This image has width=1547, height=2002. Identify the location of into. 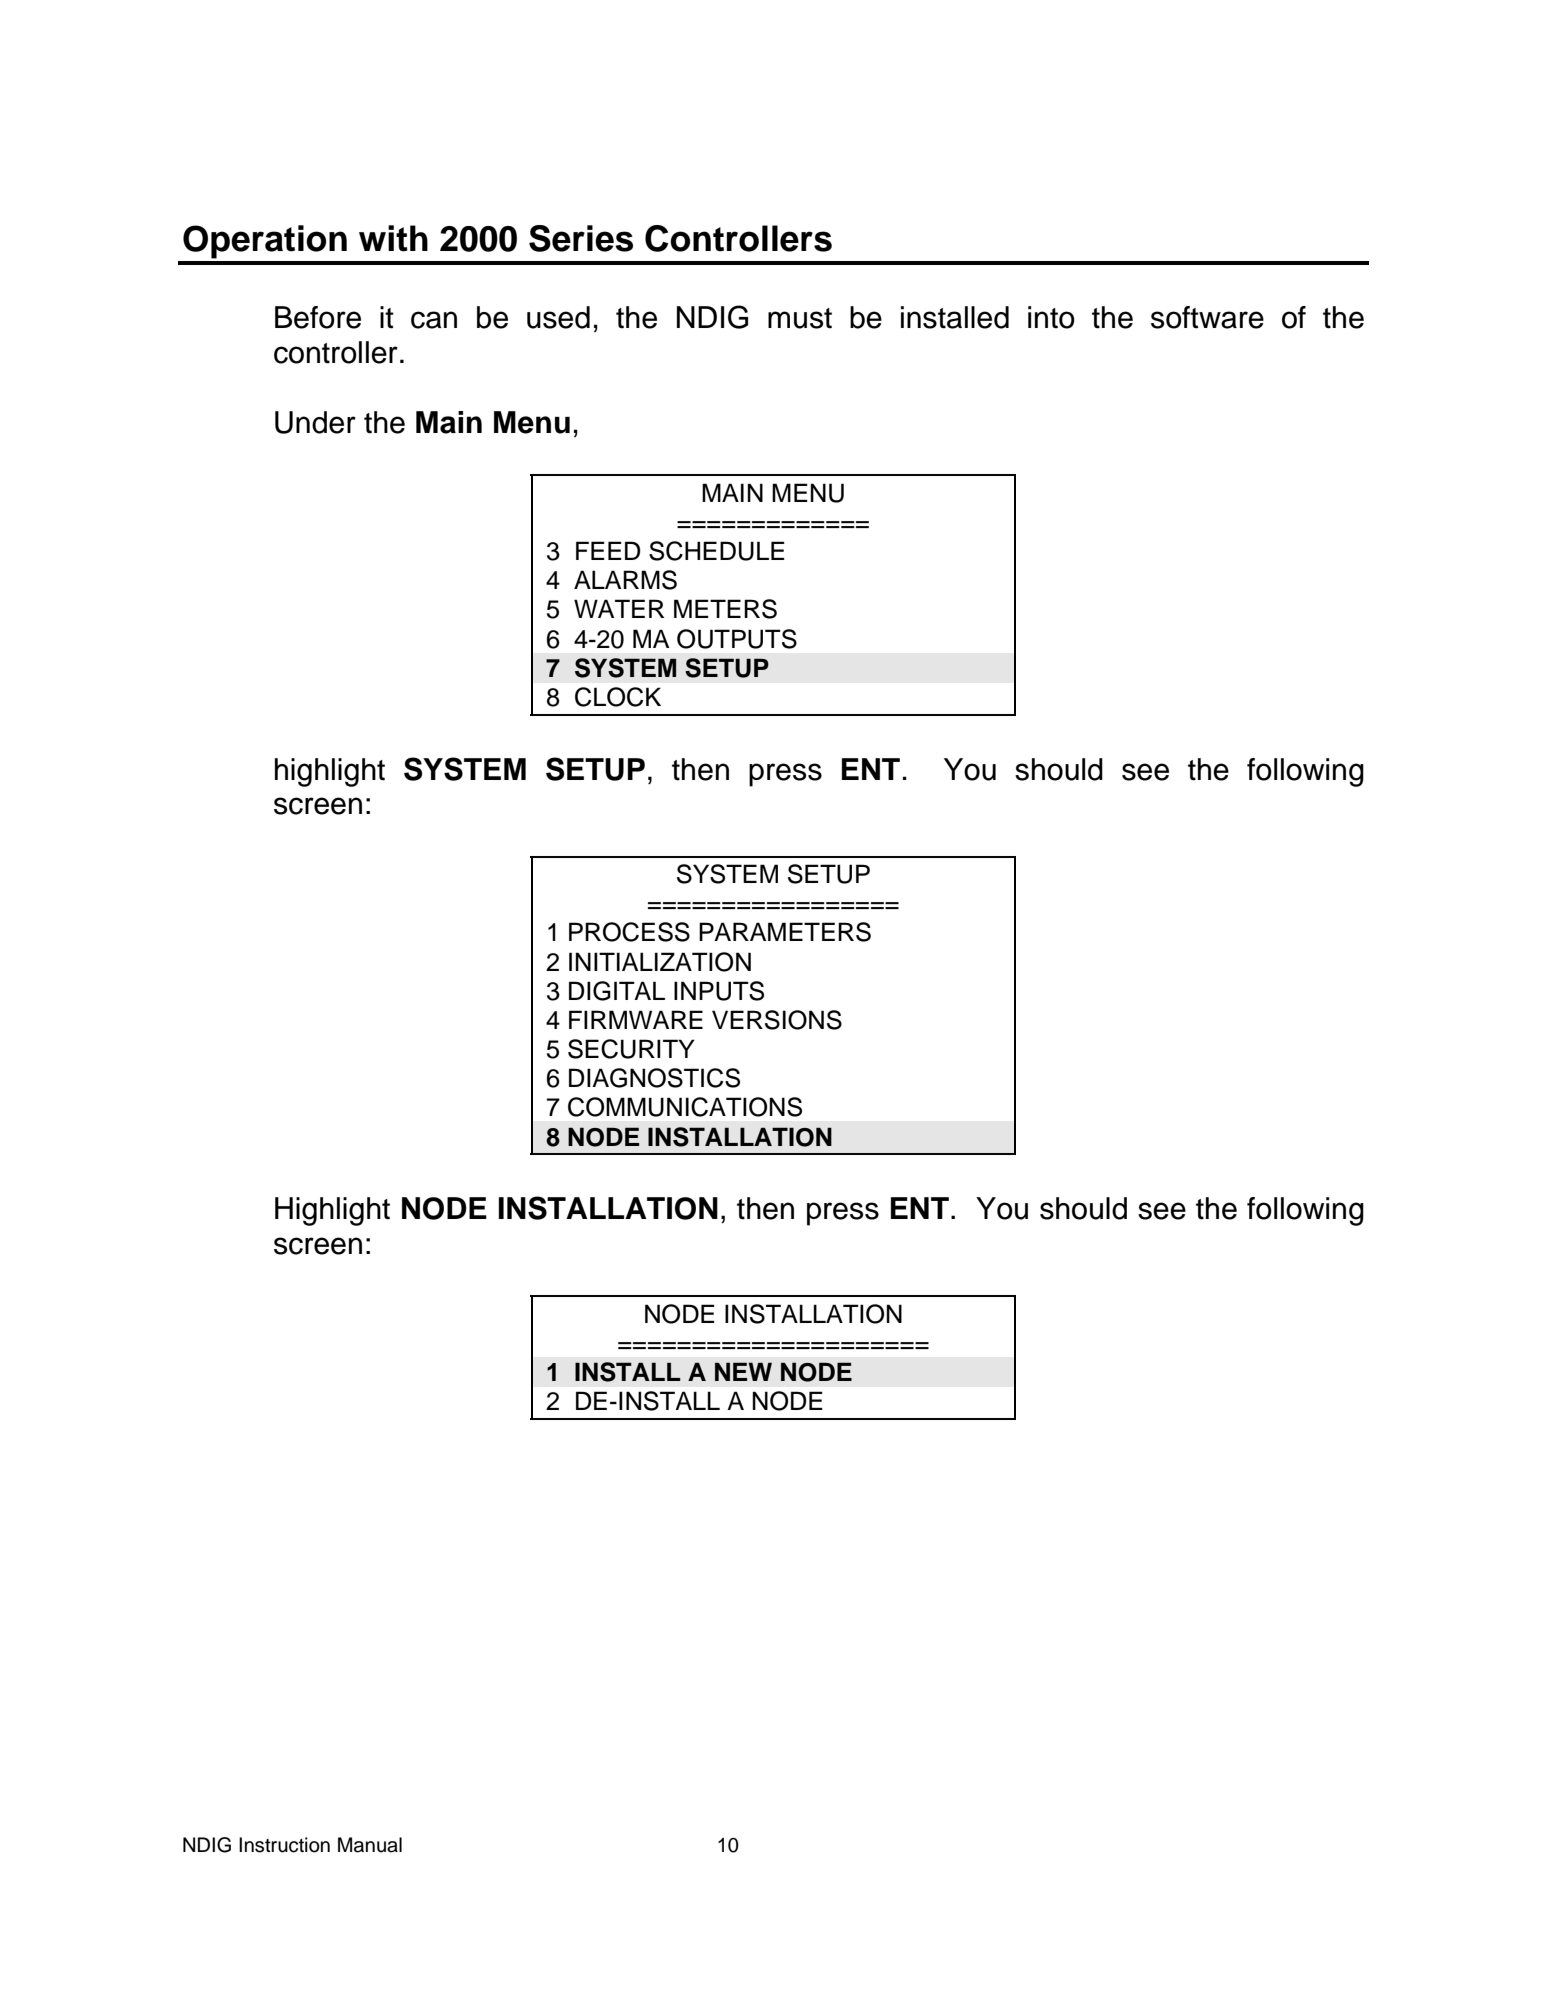
(1051, 317).
